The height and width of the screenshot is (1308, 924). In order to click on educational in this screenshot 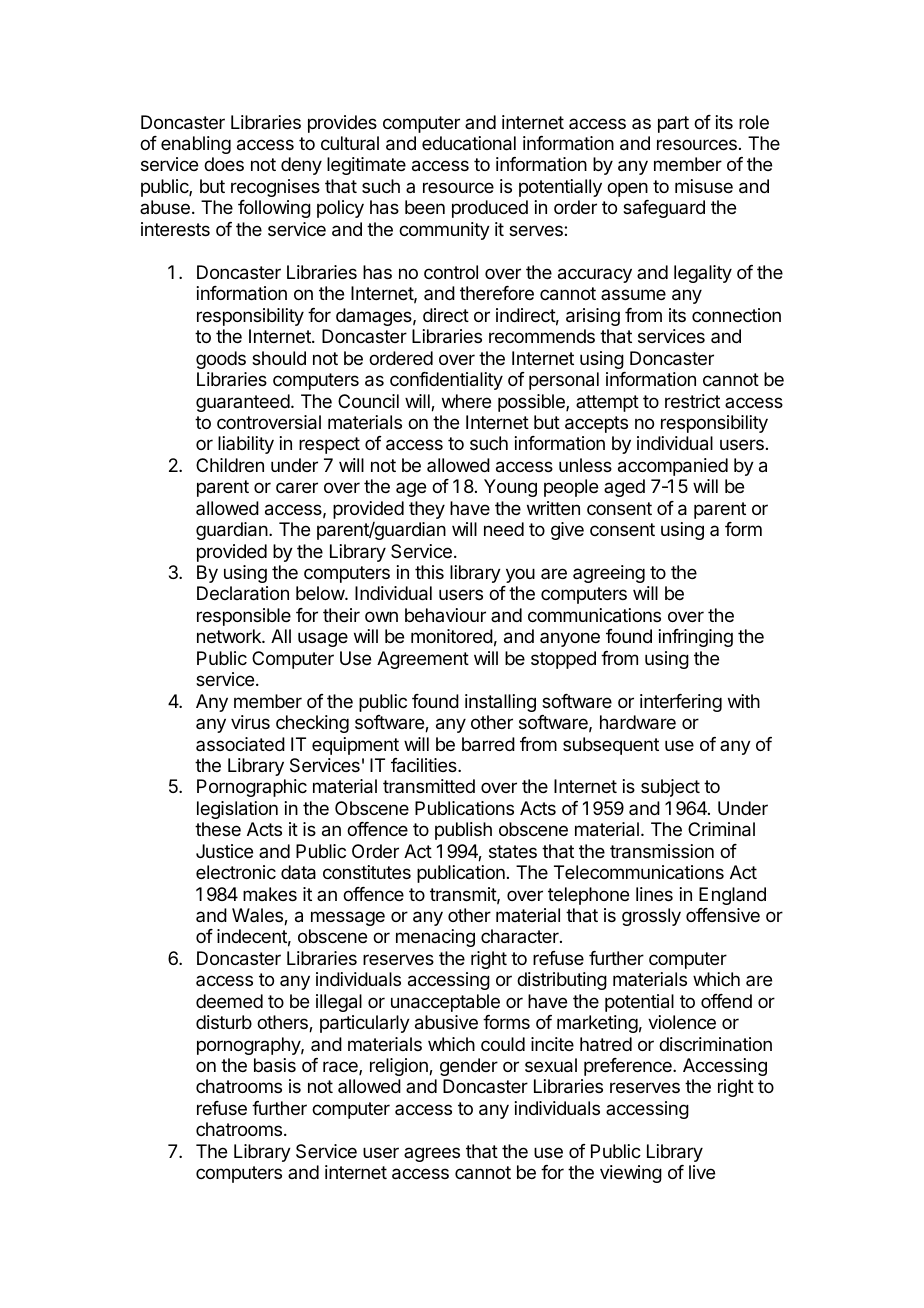, I will do `click(469, 143)`.
